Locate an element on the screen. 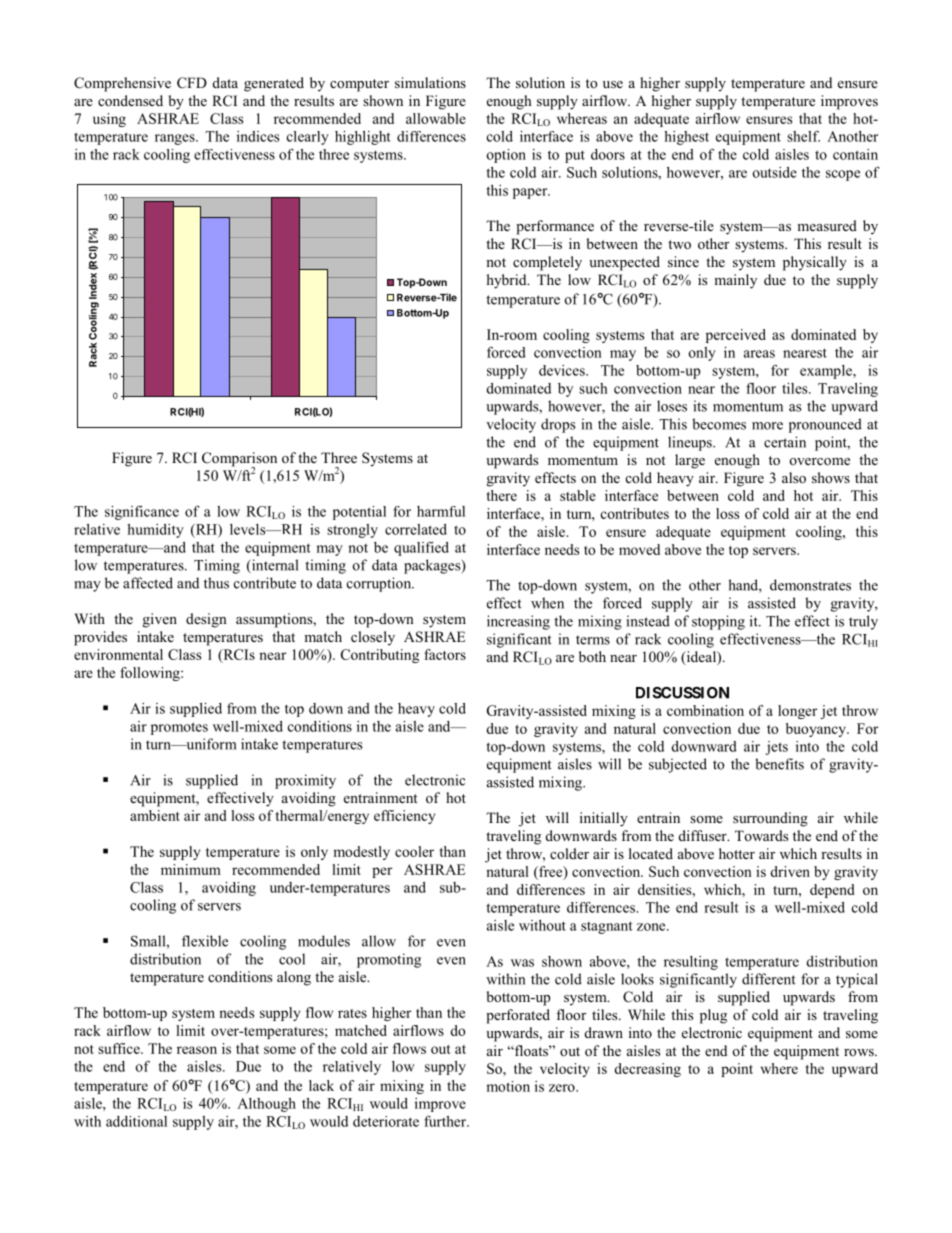 Image resolution: width=952 pixels, height=1233 pixels. devices is located at coordinates (563, 370).
